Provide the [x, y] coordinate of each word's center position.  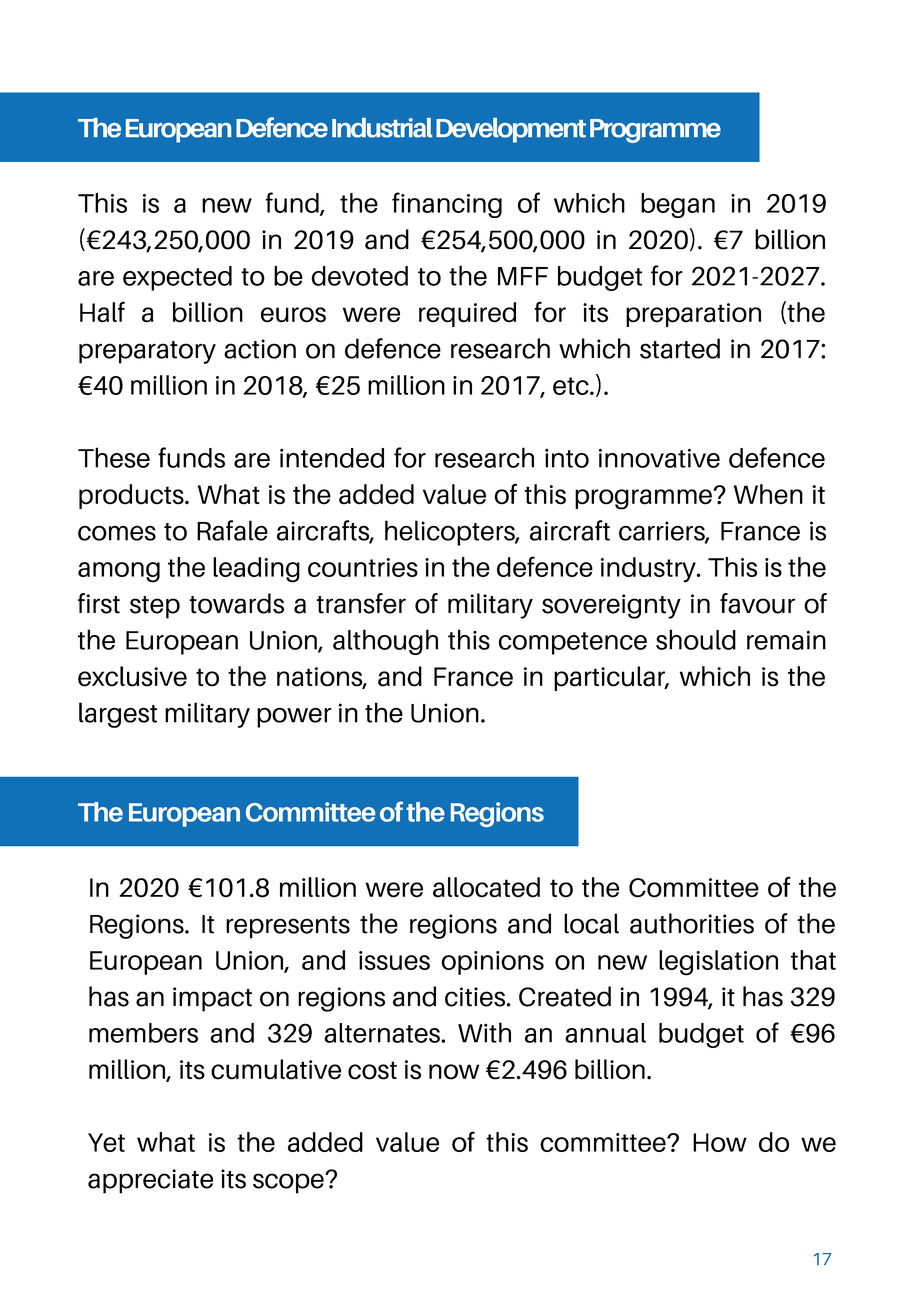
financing [447, 205]
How [720, 1142]
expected [177, 278]
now [454, 1072]
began [678, 205]
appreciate [150, 1181]
